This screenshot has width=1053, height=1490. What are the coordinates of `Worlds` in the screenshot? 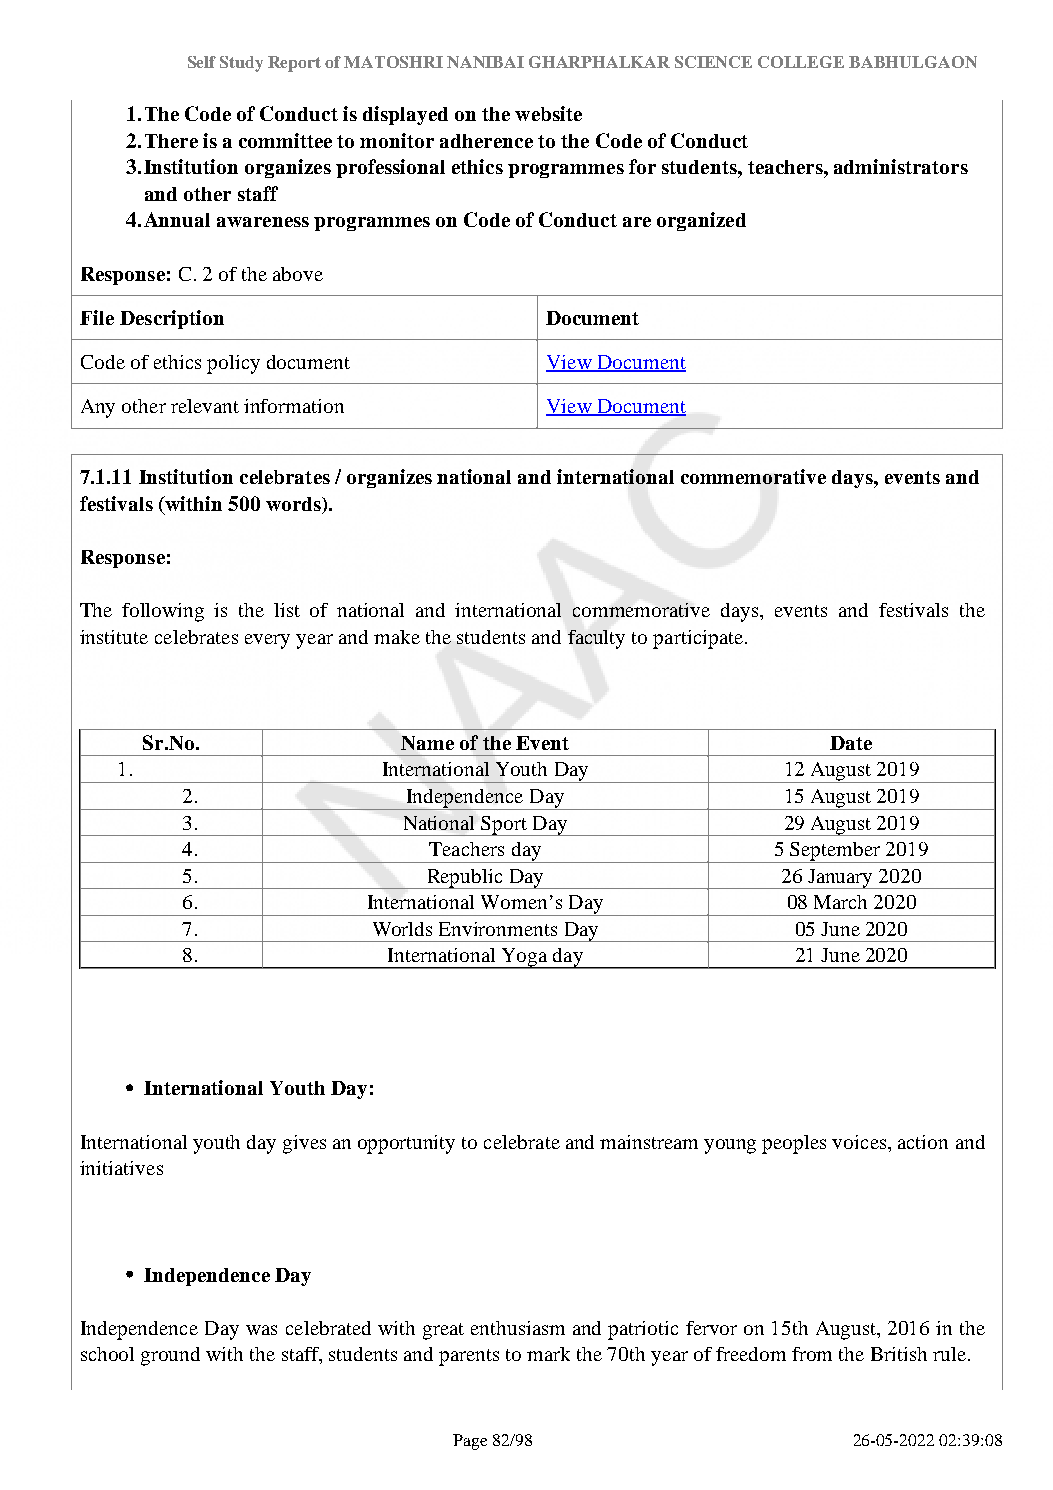 It's located at (402, 929).
